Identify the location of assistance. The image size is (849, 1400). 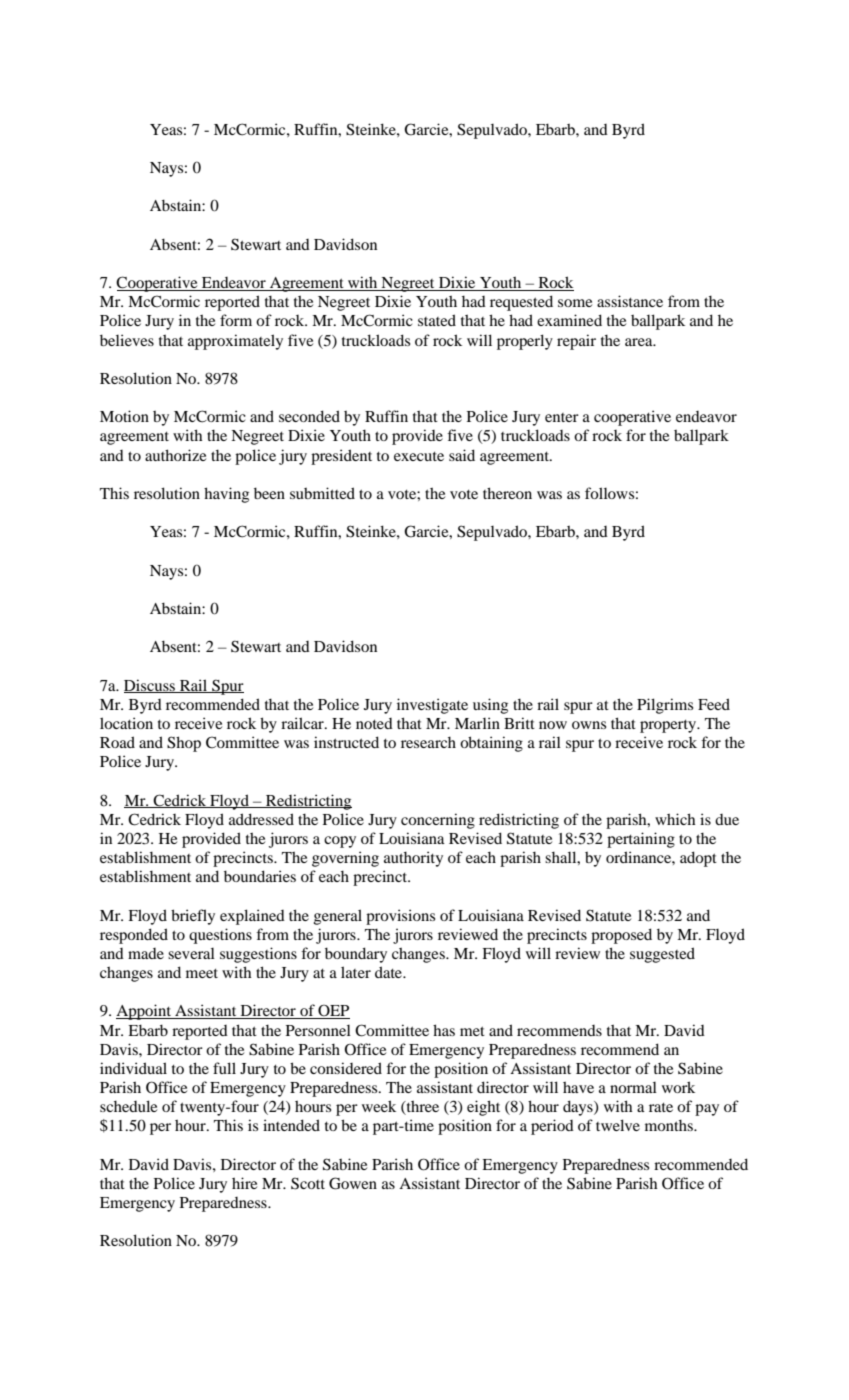
(630, 301).
